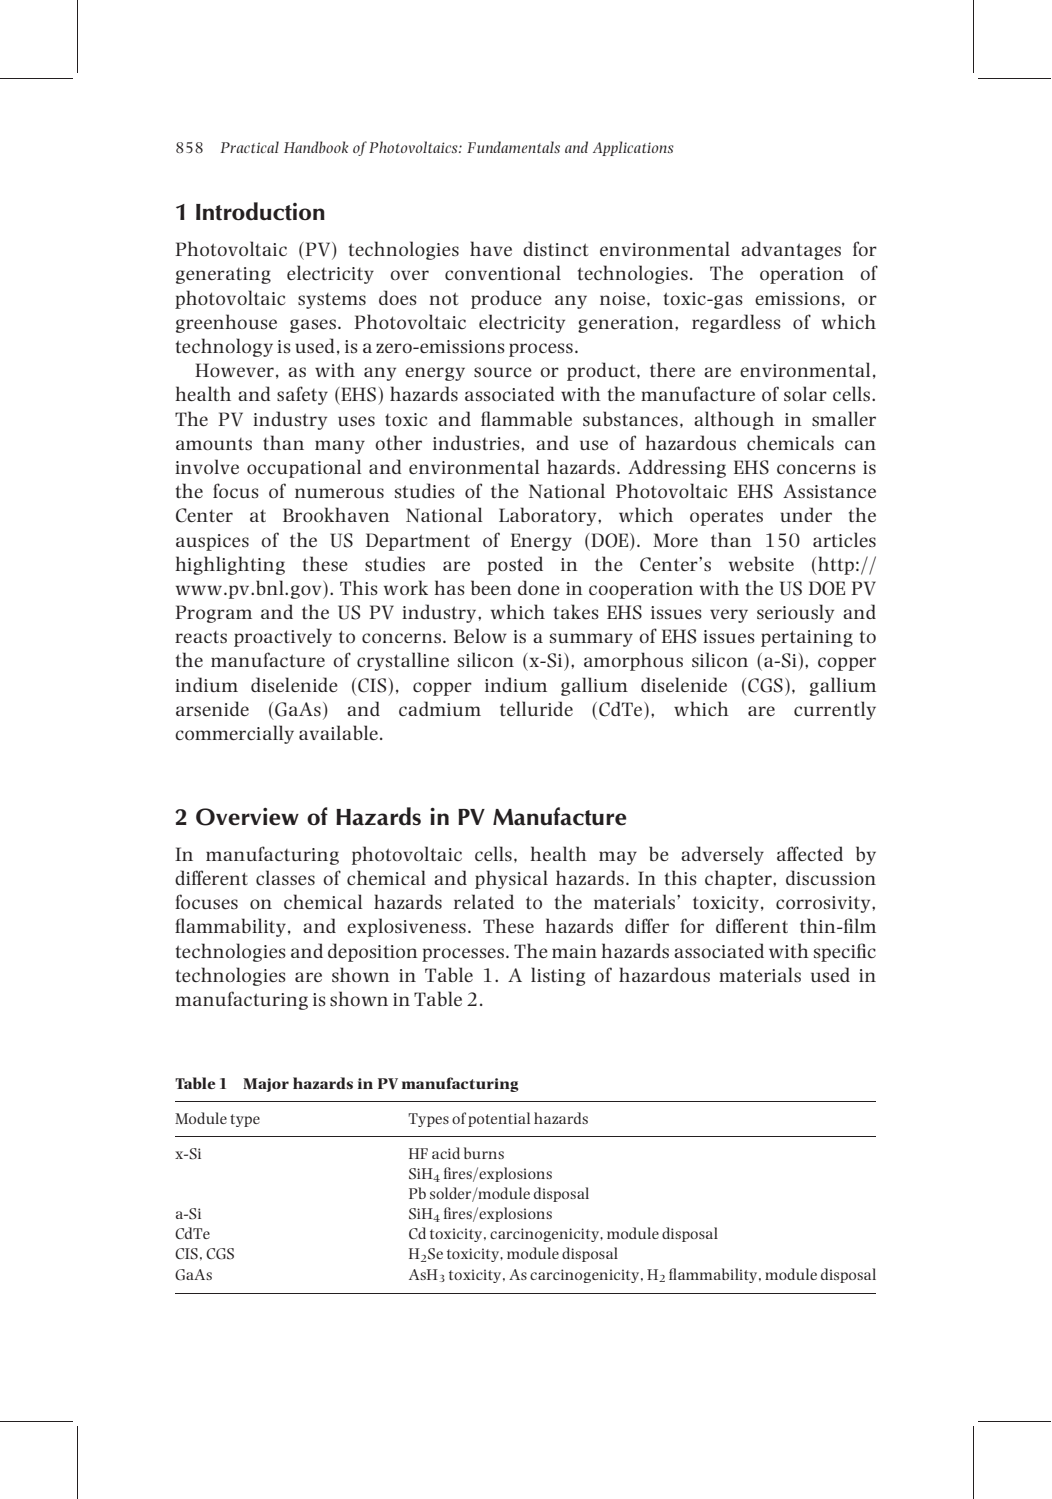 The width and height of the document is (1052, 1499). What do you see at coordinates (722, 855) in the document?
I see `adversely` at bounding box center [722, 855].
